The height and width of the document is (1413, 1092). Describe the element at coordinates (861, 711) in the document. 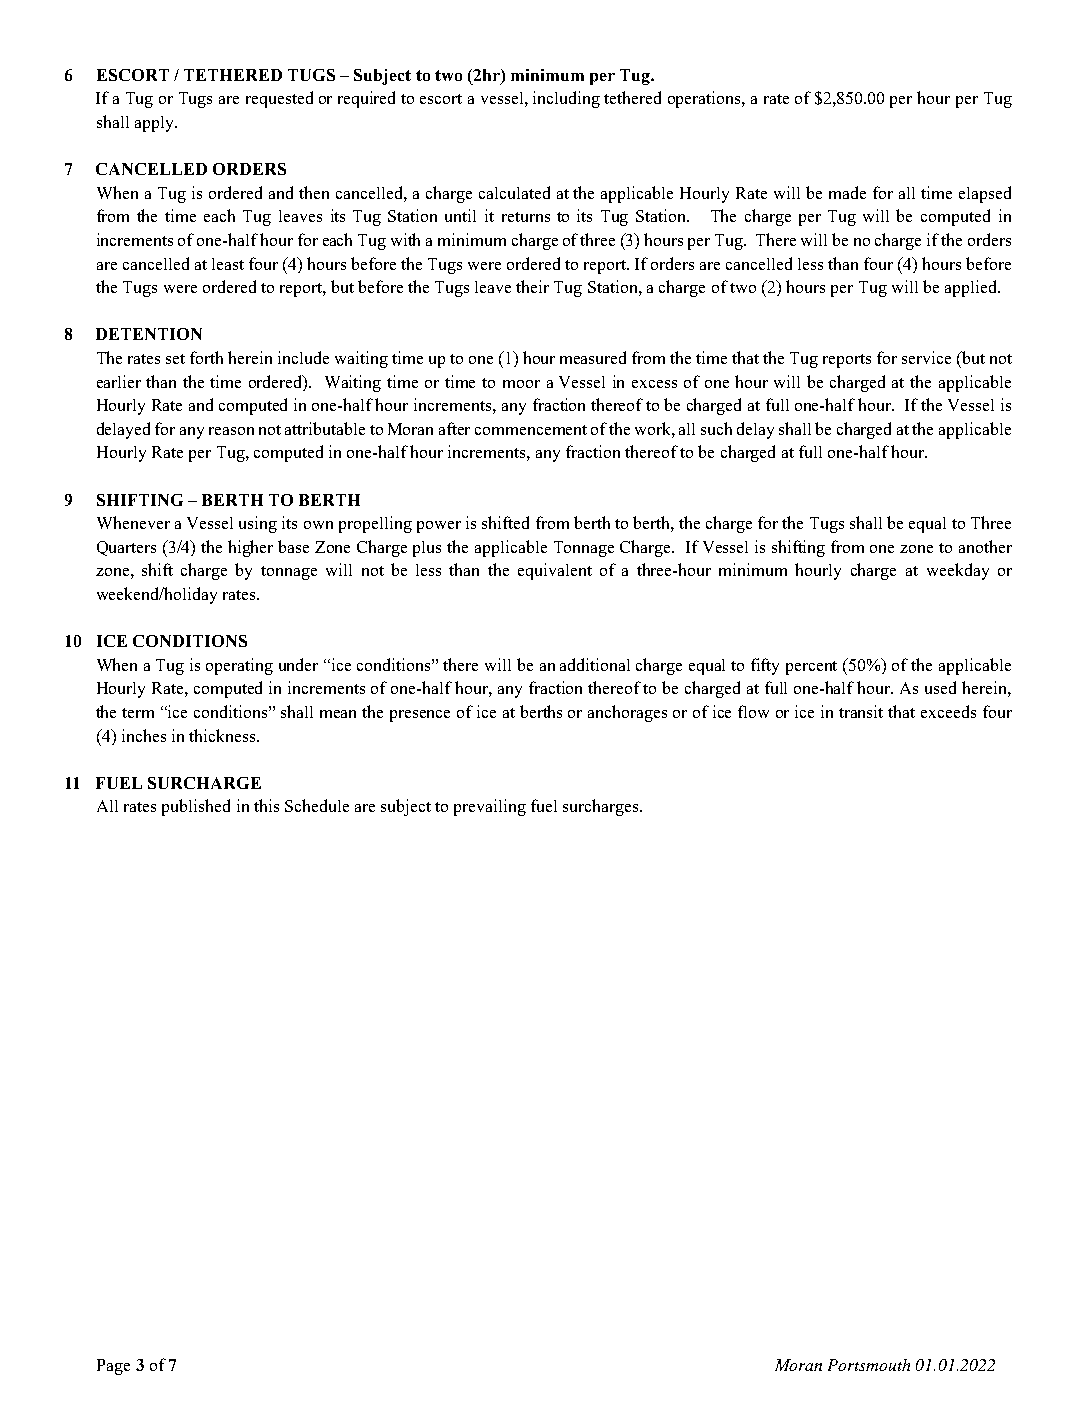

I see `transit` at that location.
